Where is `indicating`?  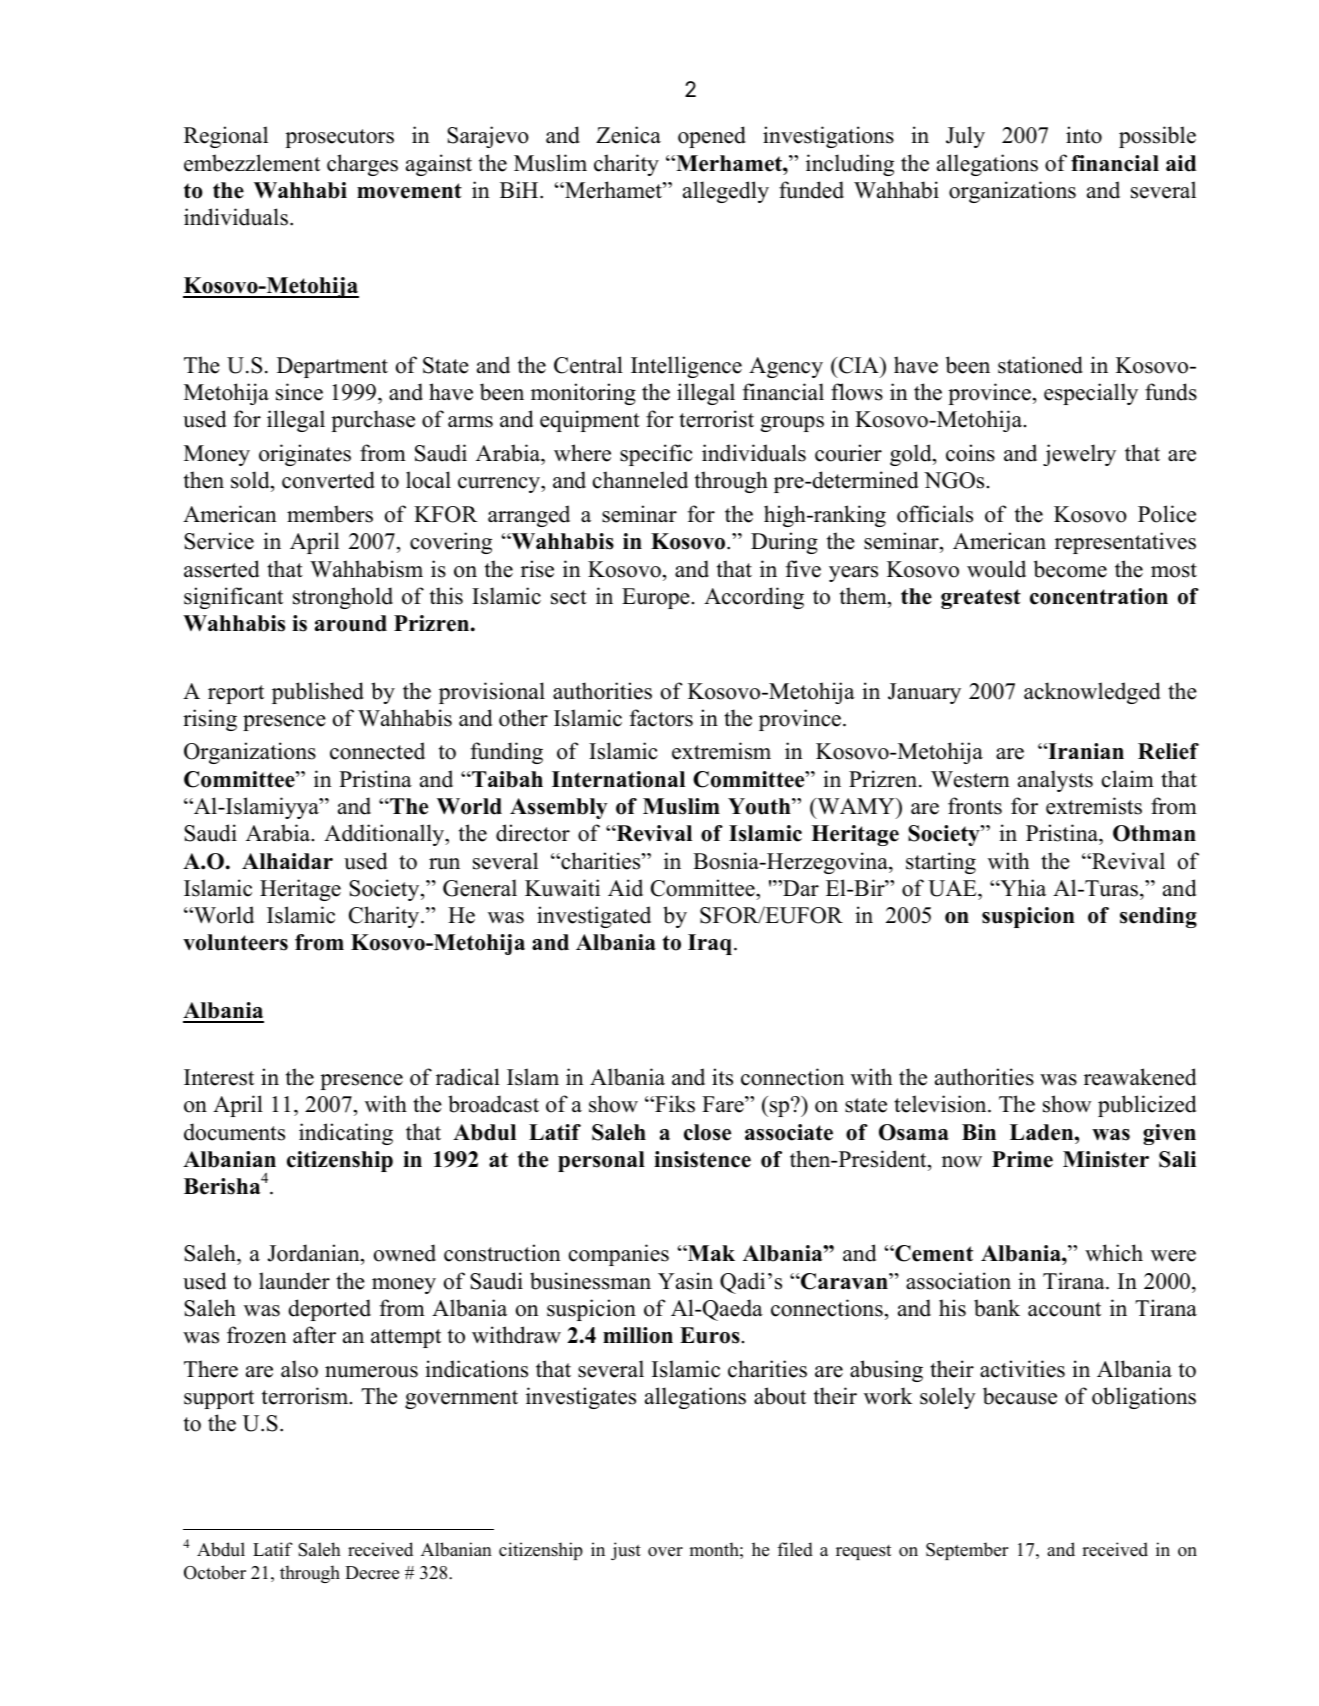 indicating is located at coordinates (346, 1134).
